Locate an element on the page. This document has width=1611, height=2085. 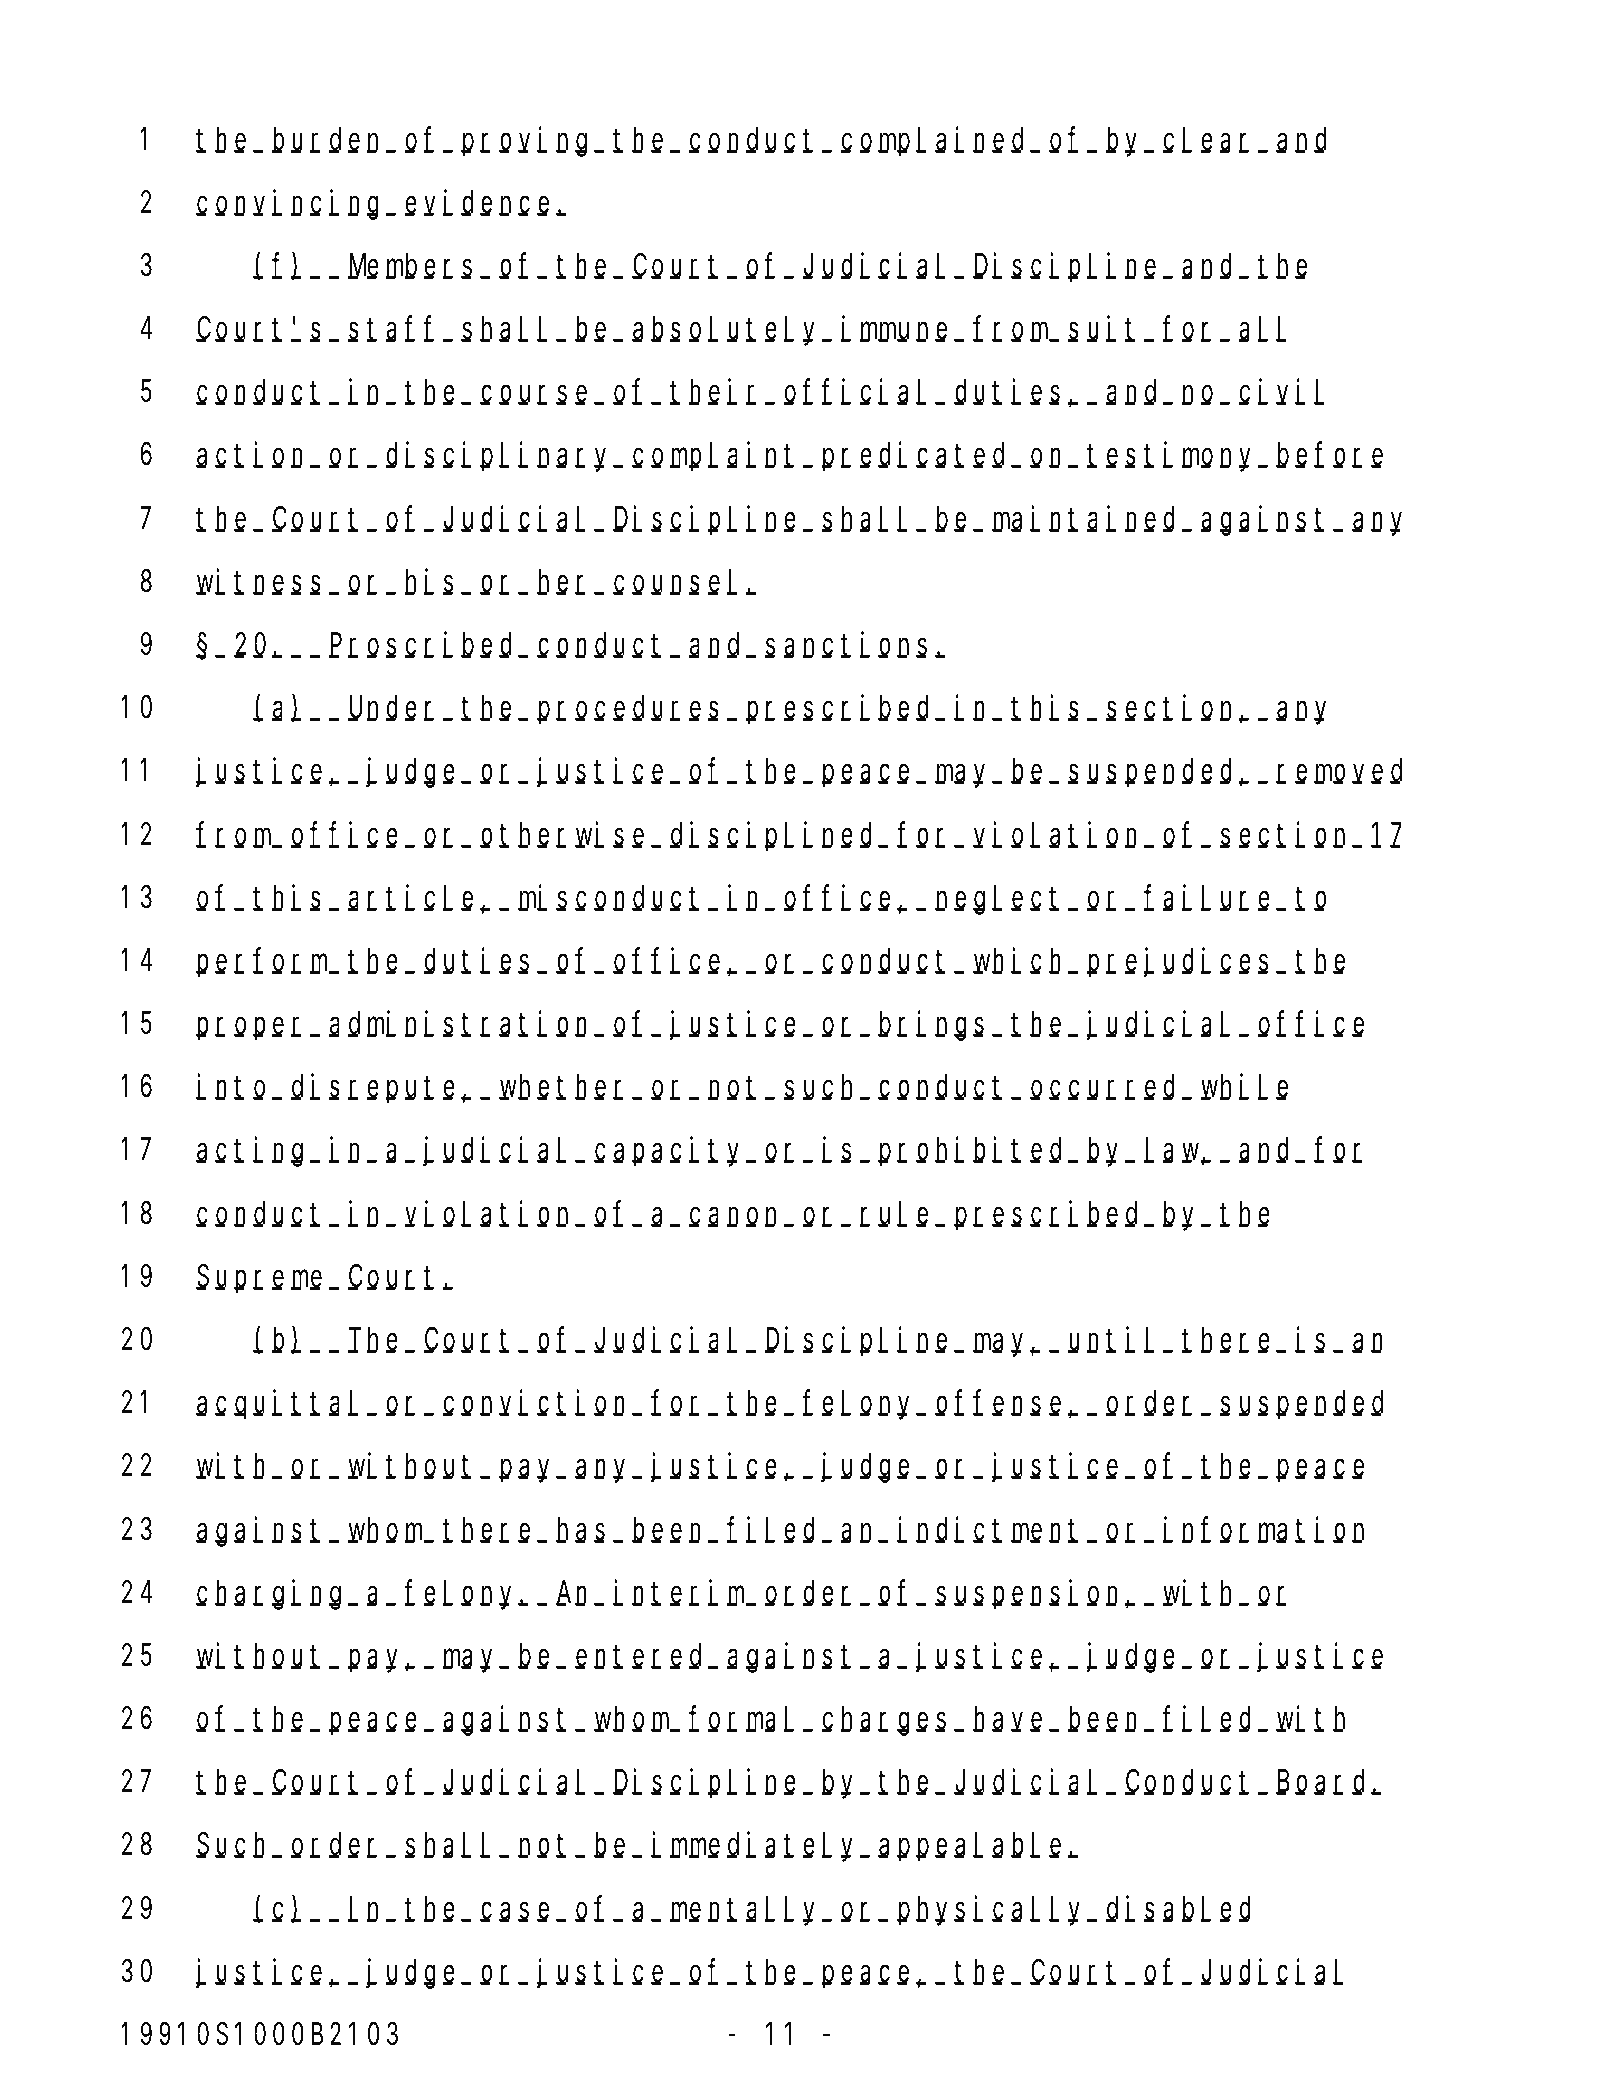
disrepute is located at coordinates (376, 1089).
